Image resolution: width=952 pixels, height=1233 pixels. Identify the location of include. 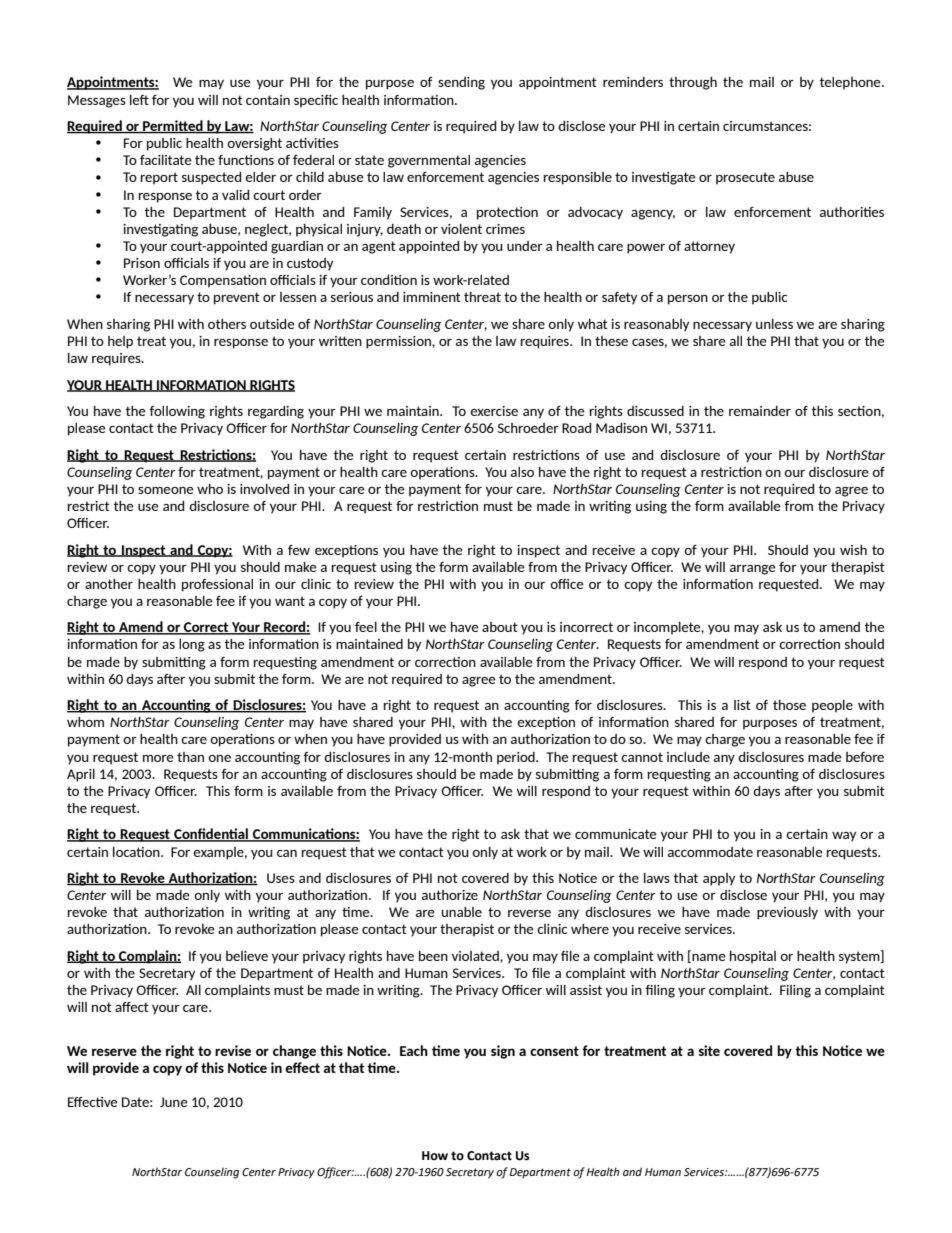
(688, 757).
